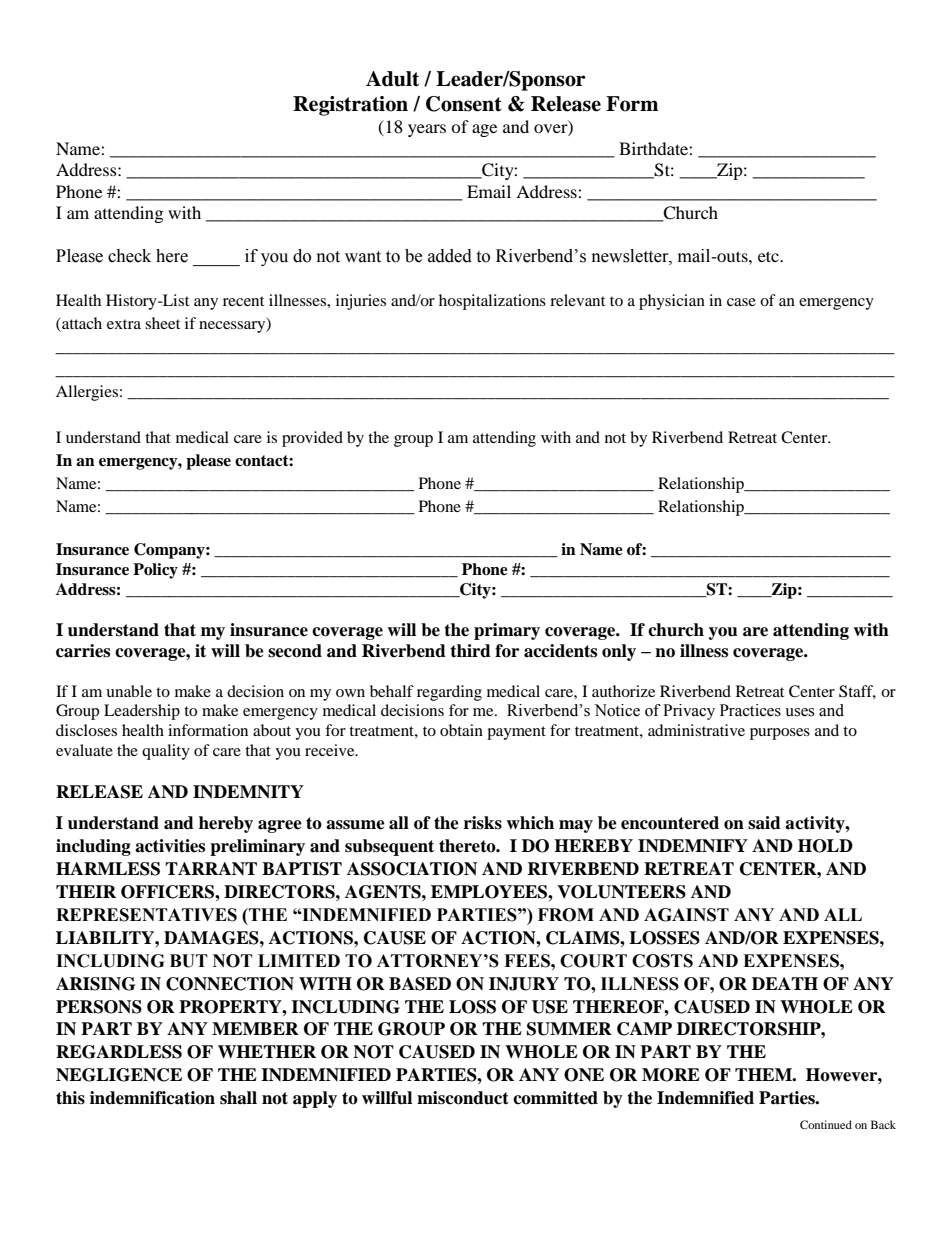 The width and height of the document is (952, 1233). Describe the element at coordinates (155, 571) in the document. I see `Policy` at that location.
